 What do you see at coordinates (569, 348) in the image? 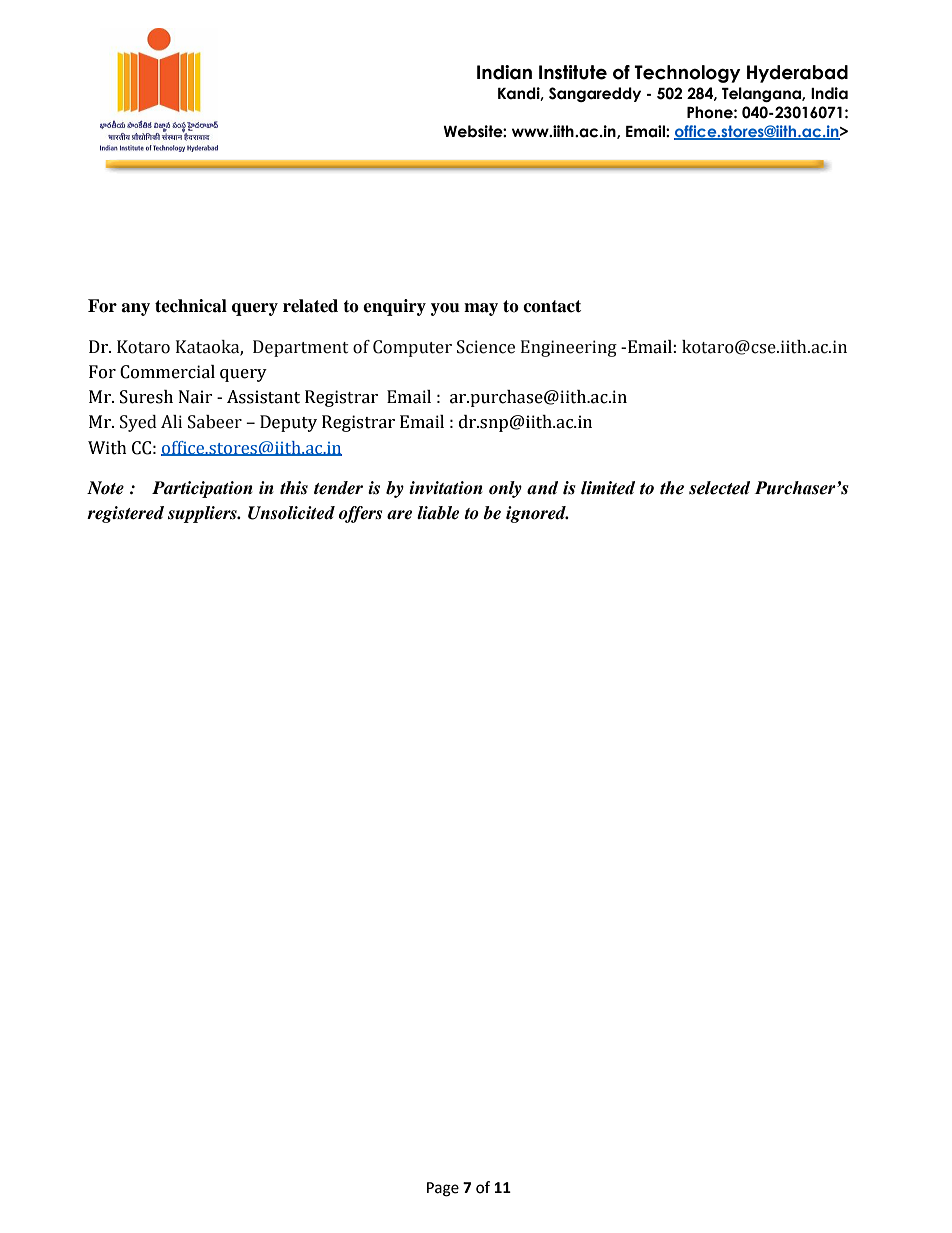
I see `Engineering` at bounding box center [569, 348].
